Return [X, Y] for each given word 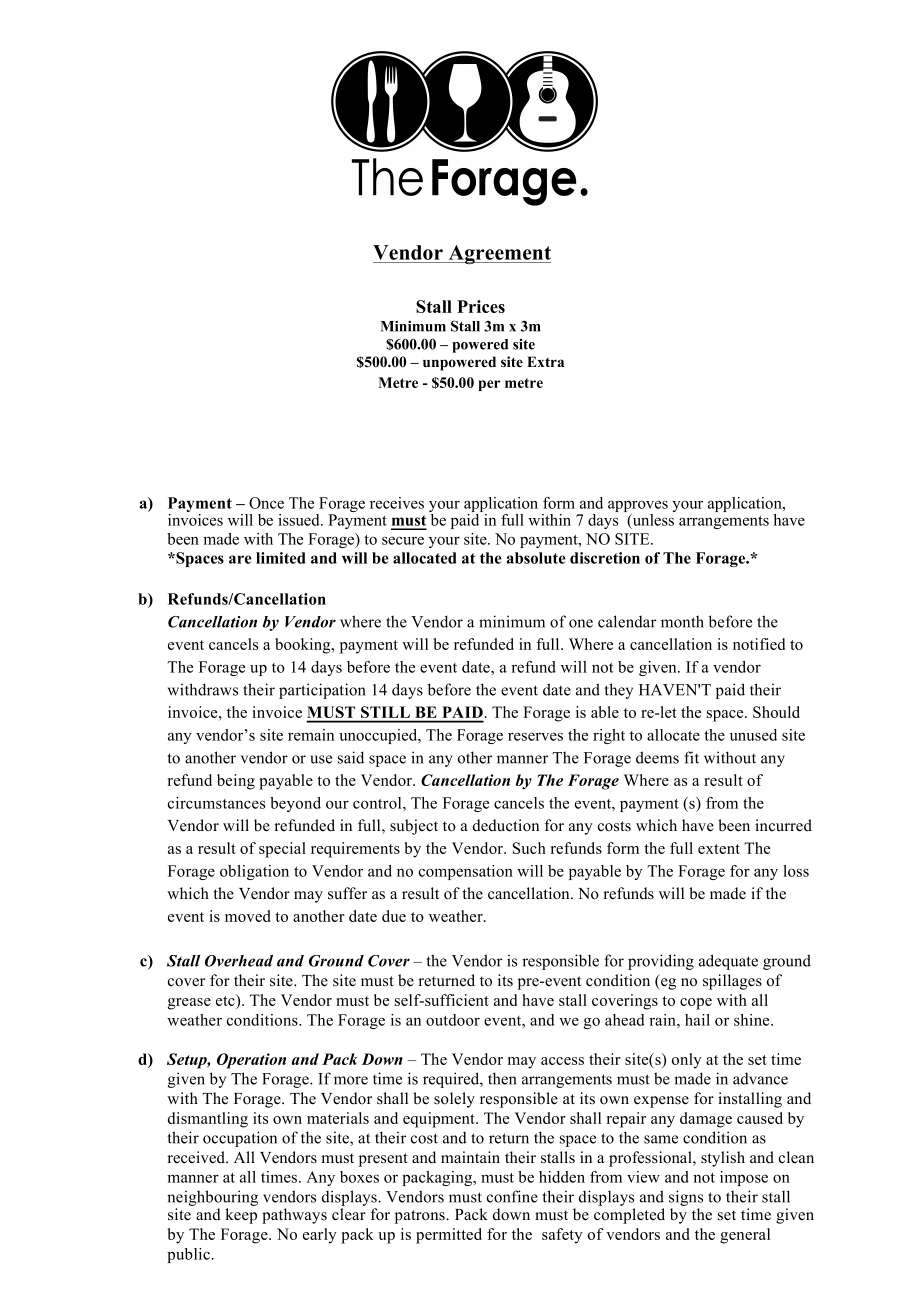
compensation [466, 872]
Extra [545, 361]
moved [248, 916]
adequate [728, 962]
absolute [536, 558]
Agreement [498, 254]
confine [512, 1196]
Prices [481, 306]
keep [241, 1216]
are [240, 559]
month [682, 622]
